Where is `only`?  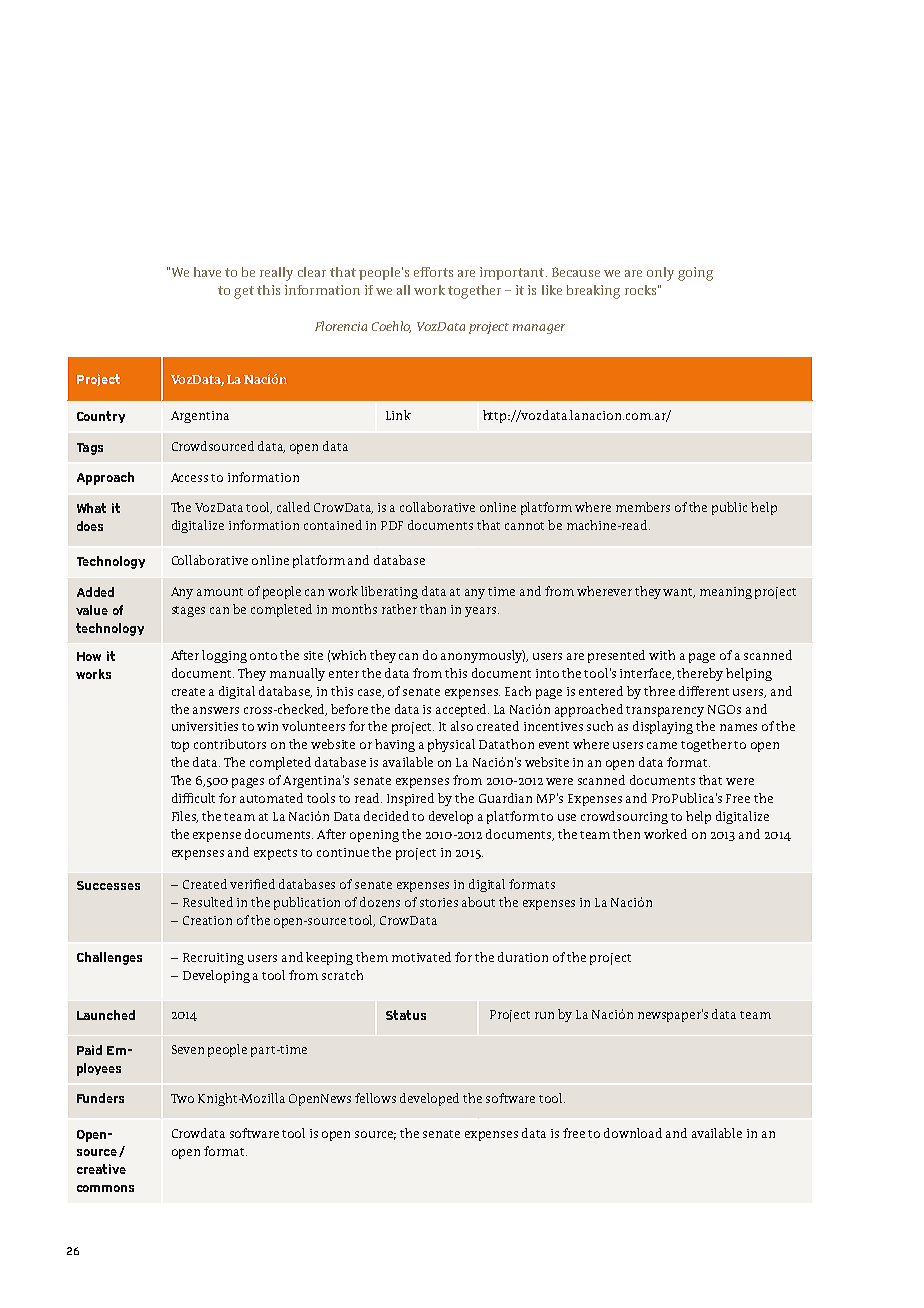 only is located at coordinates (660, 274).
